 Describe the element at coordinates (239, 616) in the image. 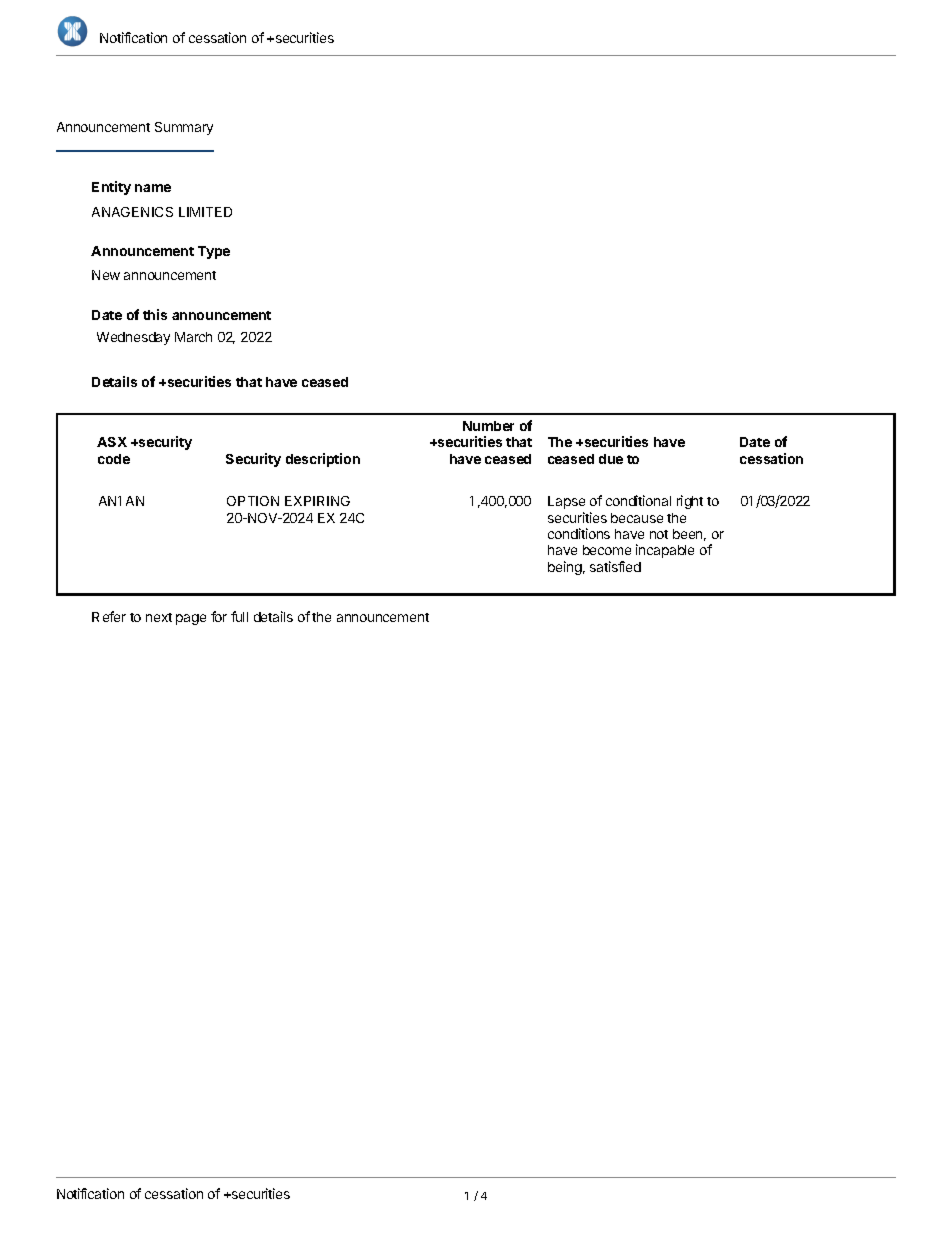

I see `full` at that location.
